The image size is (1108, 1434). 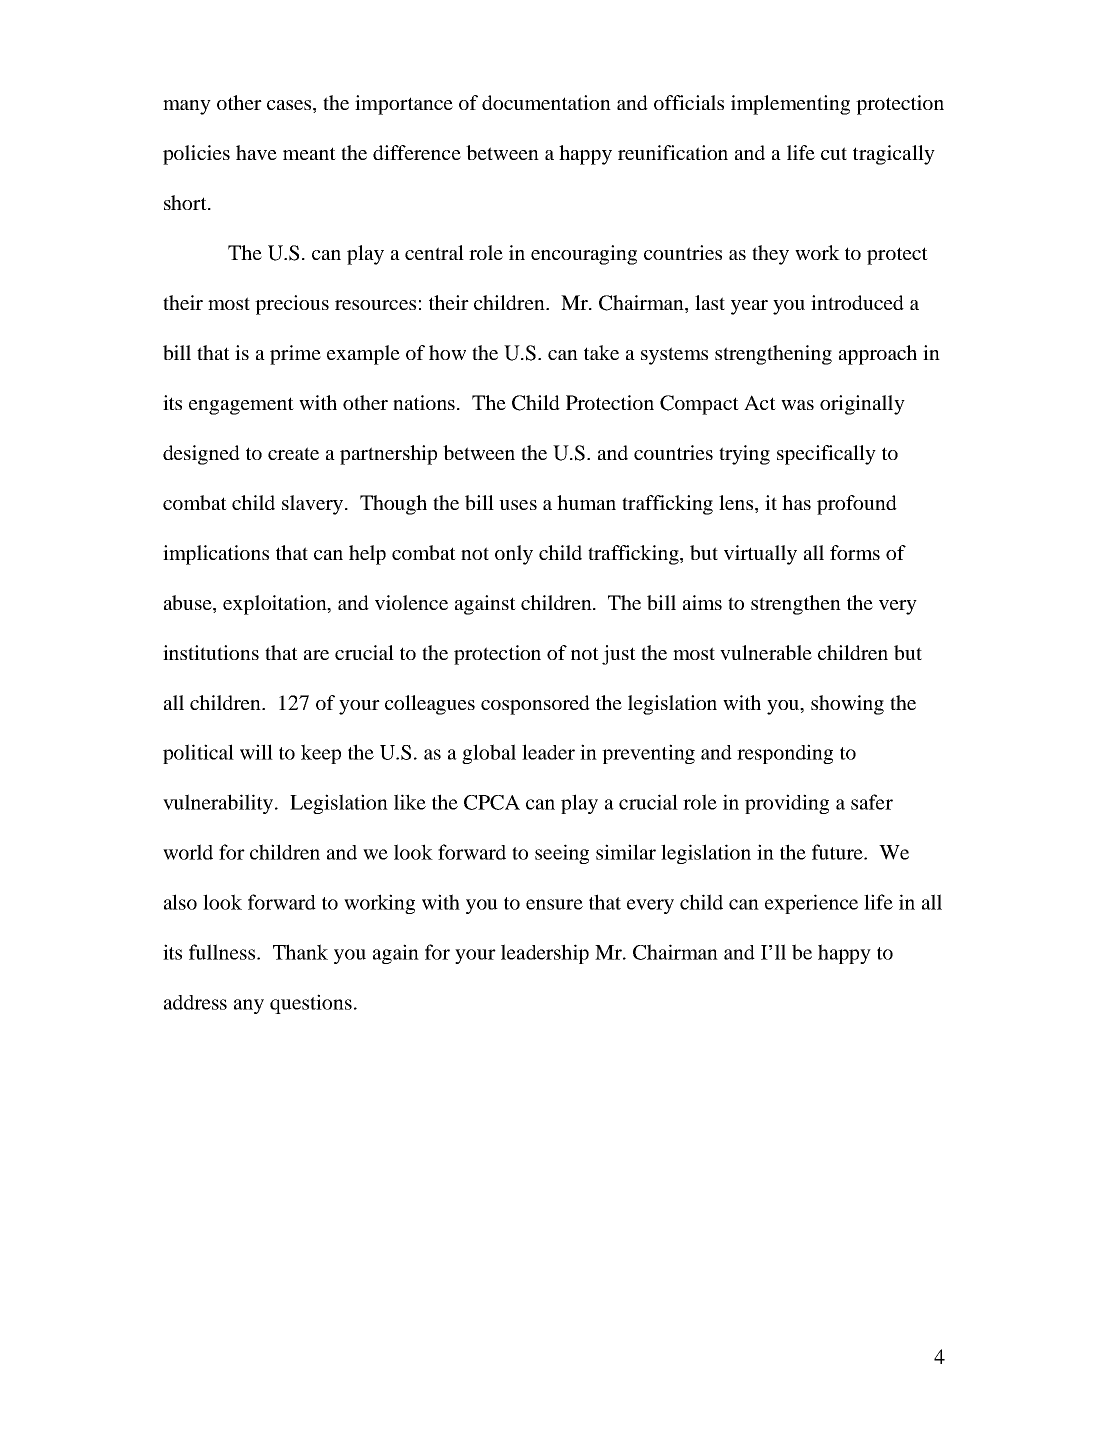 What do you see at coordinates (300, 952) in the image?
I see `Thank` at bounding box center [300, 952].
